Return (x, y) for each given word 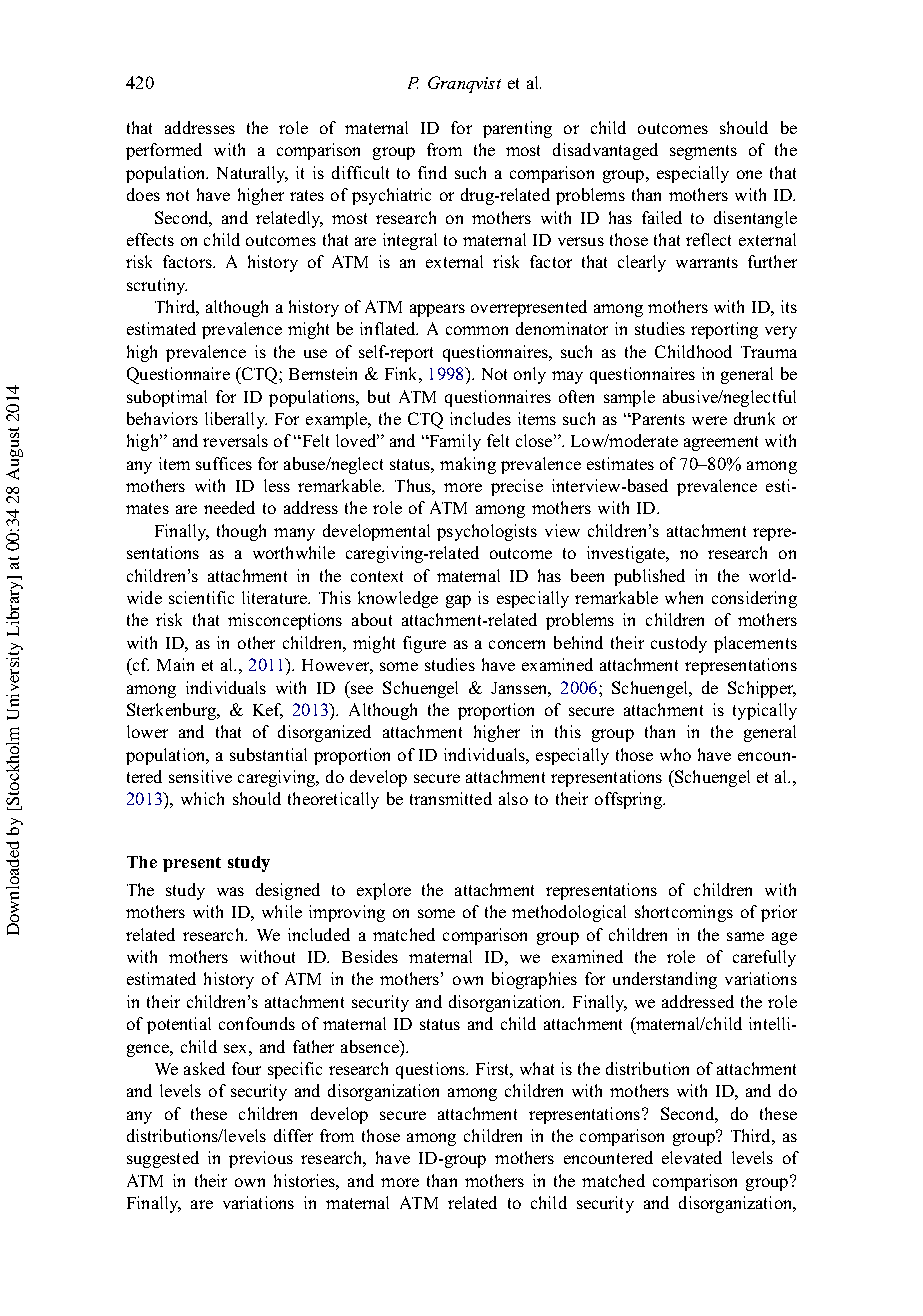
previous (261, 1159)
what (537, 1068)
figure (424, 644)
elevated (692, 1157)
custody (679, 644)
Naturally (252, 174)
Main (175, 664)
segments (703, 152)
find (432, 172)
